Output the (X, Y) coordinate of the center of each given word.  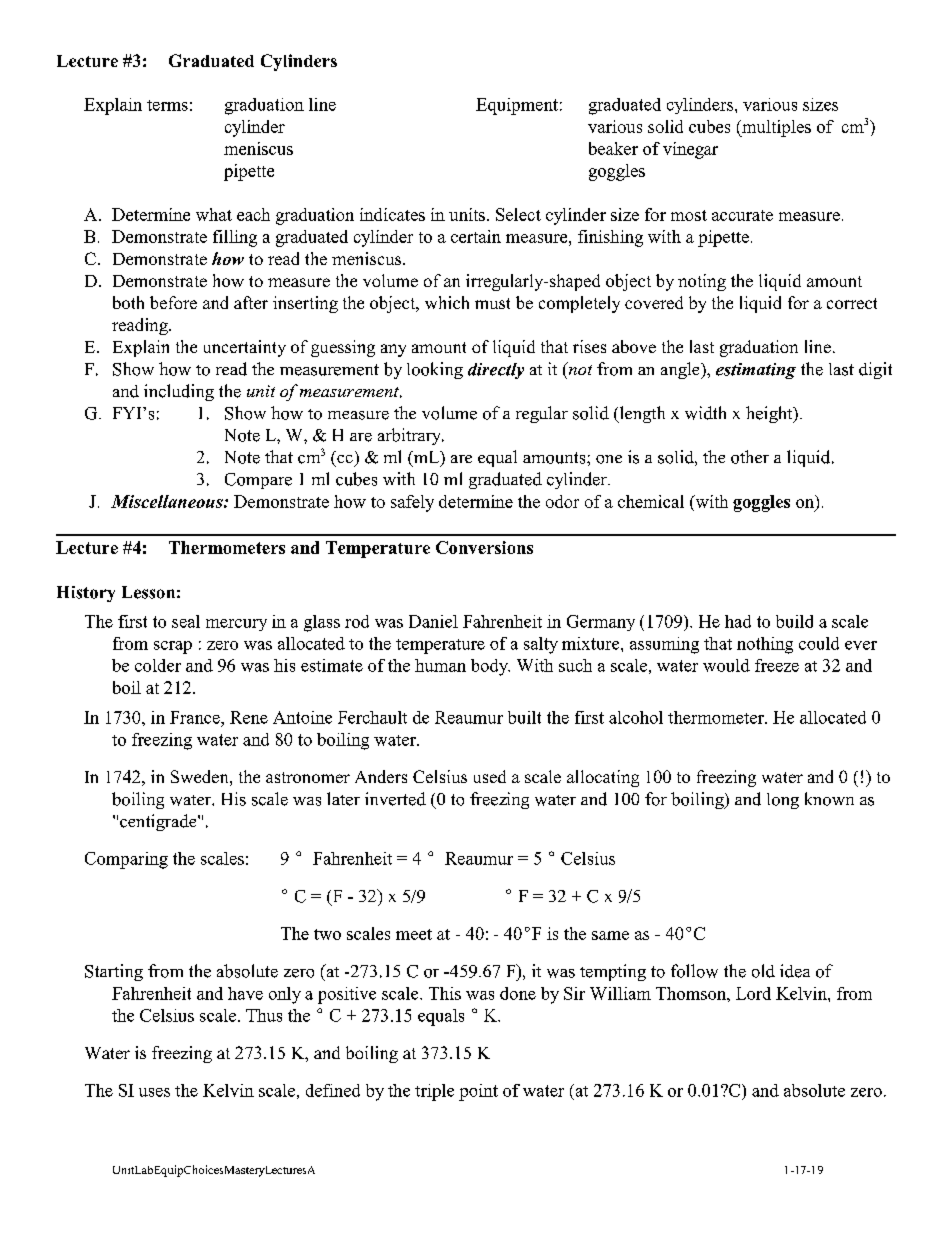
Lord (753, 993)
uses (154, 1092)
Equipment (517, 106)
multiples (775, 128)
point (478, 1092)
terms (167, 105)
